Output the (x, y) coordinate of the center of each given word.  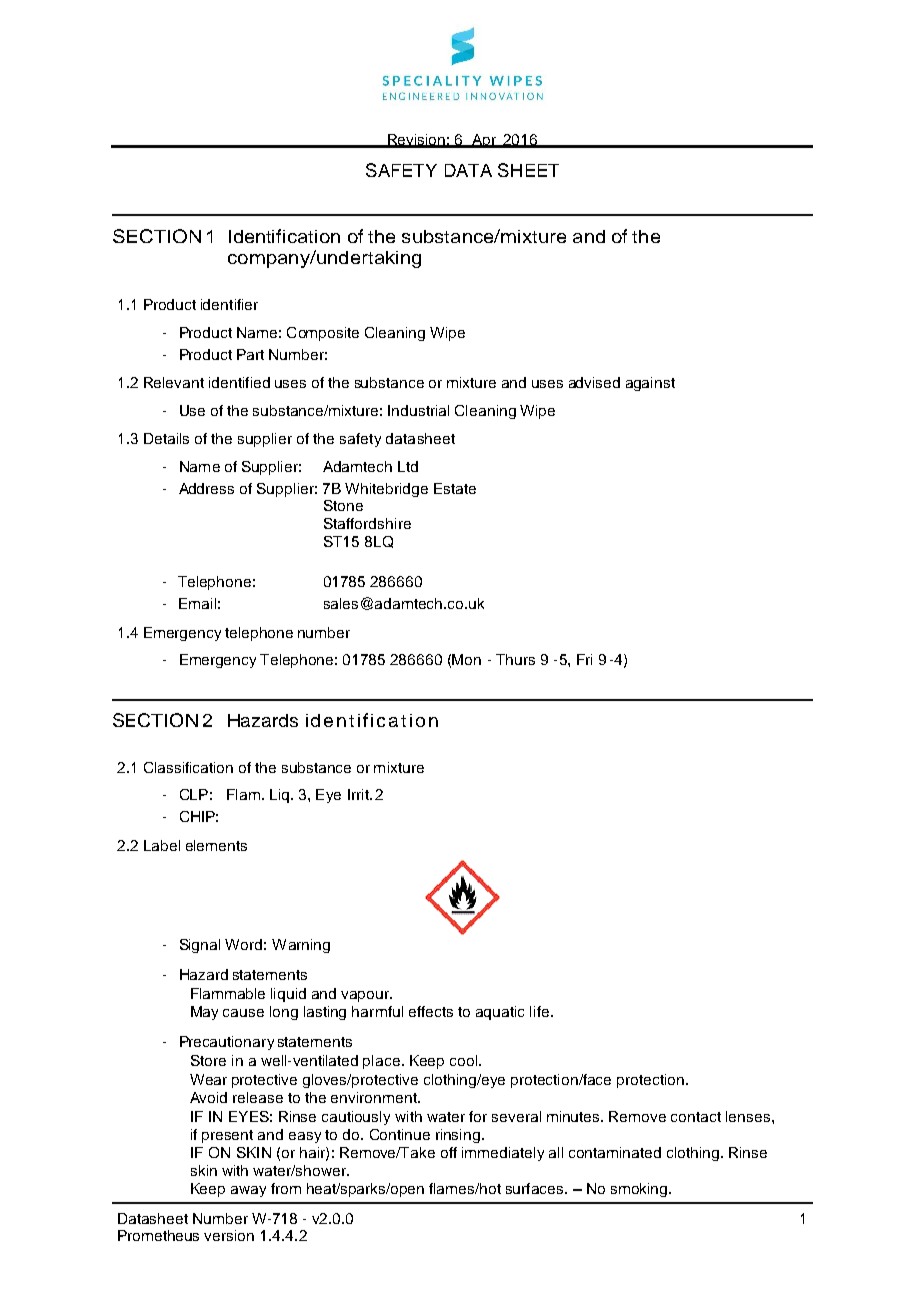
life (541, 1011)
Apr (484, 141)
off (449, 1152)
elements (216, 845)
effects (431, 1011)
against (650, 384)
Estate (455, 488)
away (248, 1191)
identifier (229, 304)
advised (594, 382)
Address (206, 488)
